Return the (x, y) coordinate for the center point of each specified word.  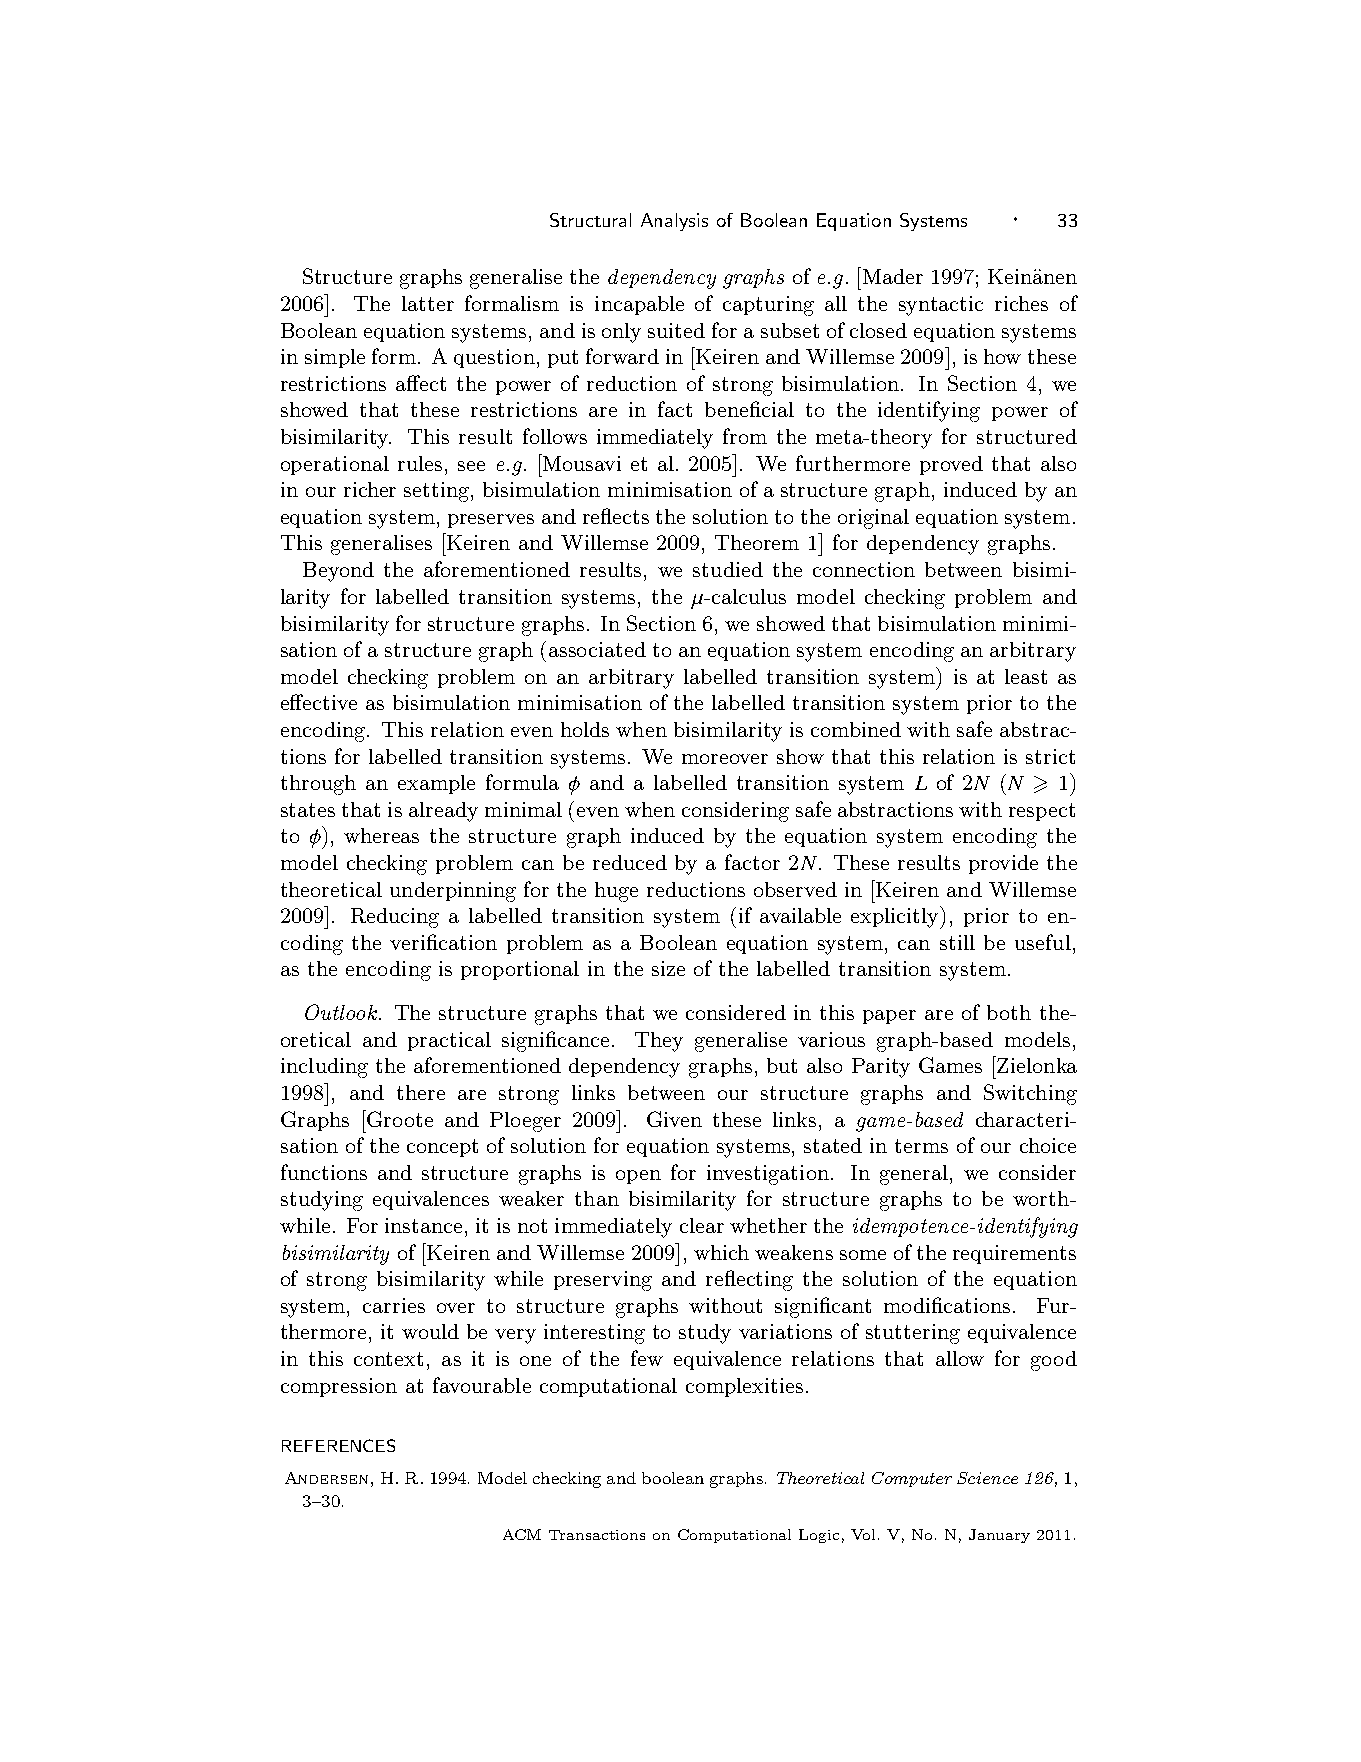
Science (987, 1478)
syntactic (941, 306)
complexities (744, 1387)
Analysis (674, 222)
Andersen (326, 1478)
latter (428, 303)
